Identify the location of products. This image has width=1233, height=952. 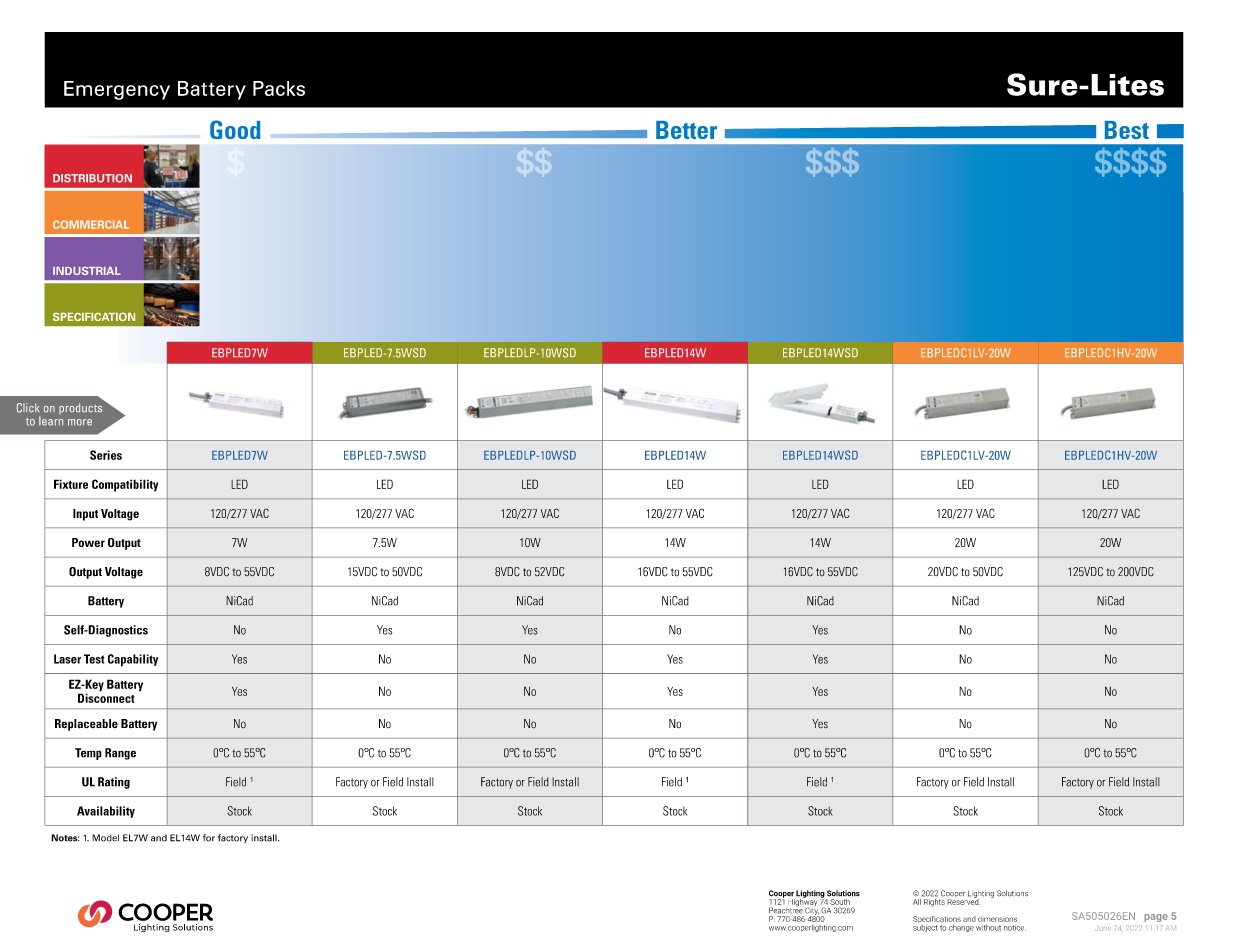
(80, 409).
